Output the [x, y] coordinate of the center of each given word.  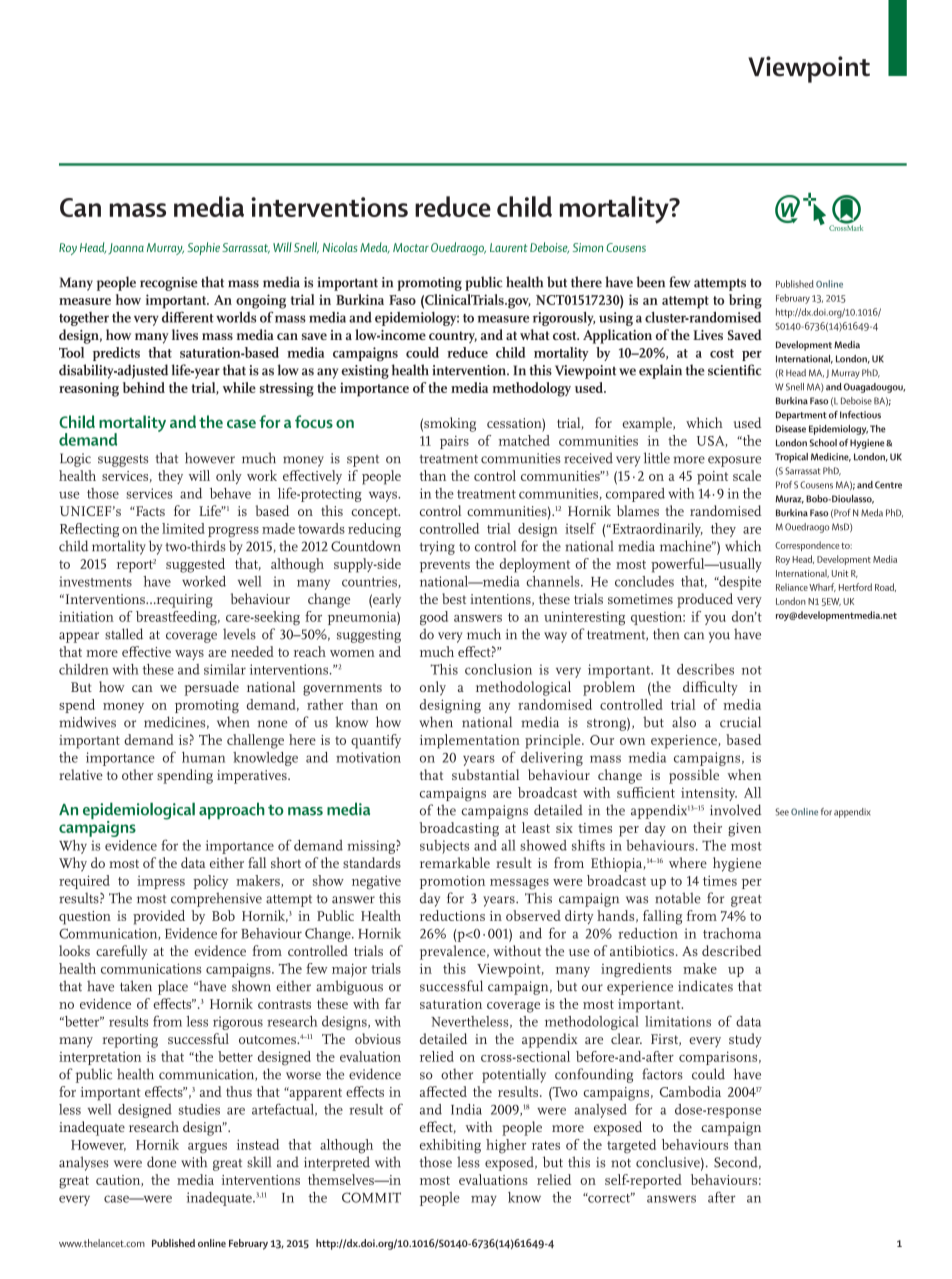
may [484, 1200]
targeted [631, 1146]
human [203, 757]
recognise [168, 284]
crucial [740, 722]
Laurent [509, 247]
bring [745, 301]
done [161, 1162]
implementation [470, 741]
